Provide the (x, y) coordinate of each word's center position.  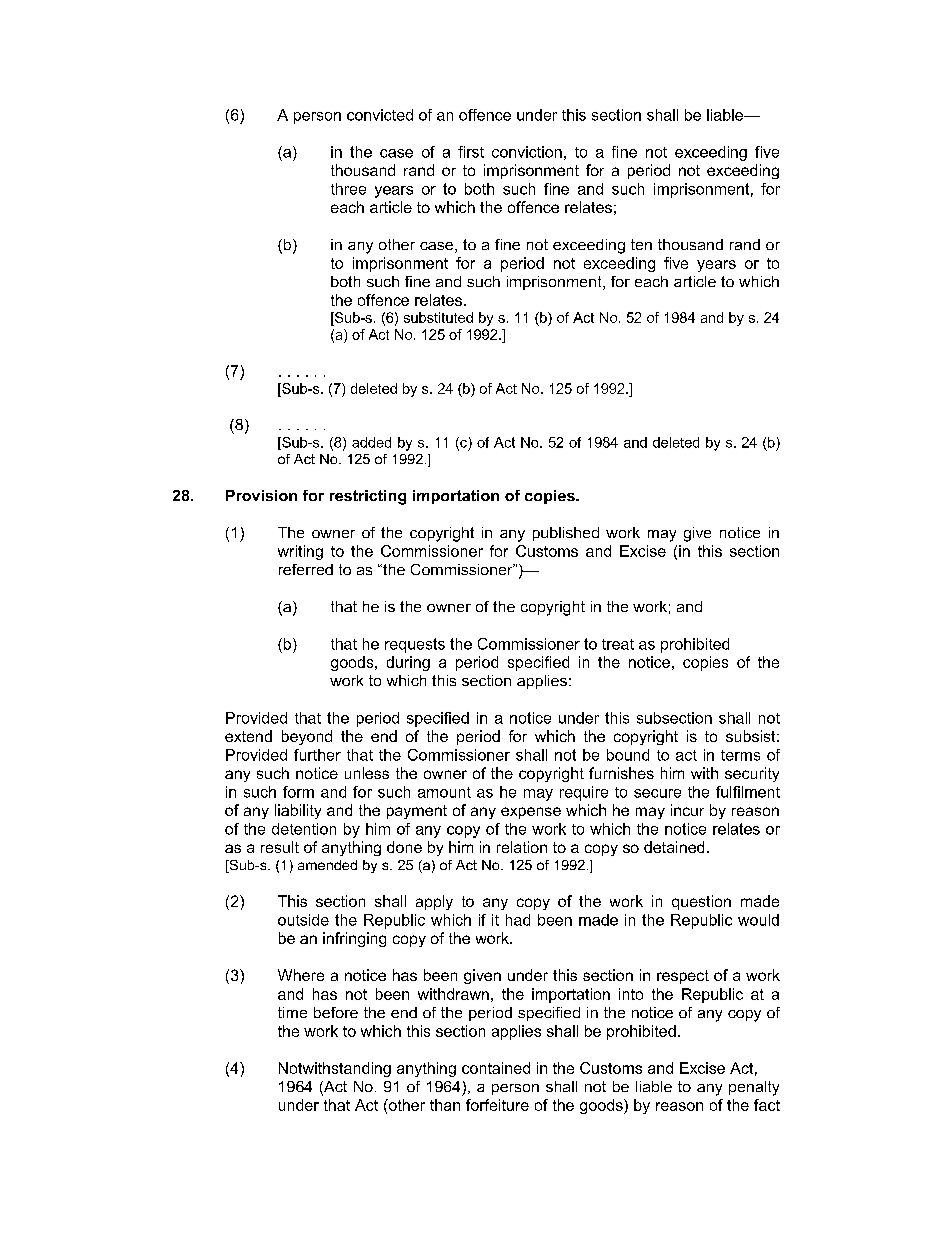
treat (618, 644)
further (317, 755)
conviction (527, 152)
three (348, 189)
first (471, 152)
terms (740, 755)
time (292, 1012)
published (566, 534)
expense (531, 813)
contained (496, 1068)
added (371, 442)
